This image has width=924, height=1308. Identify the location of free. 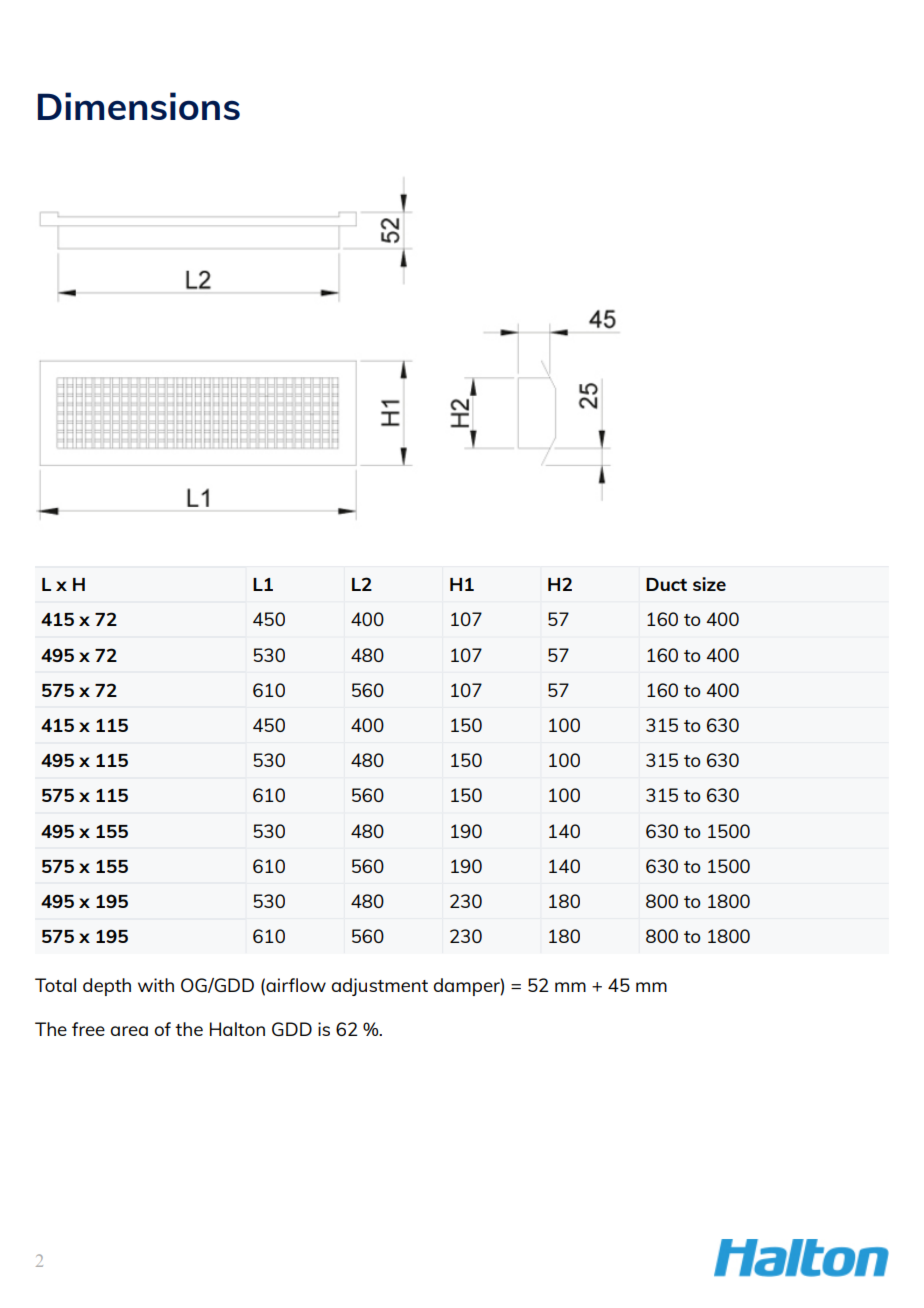
(88, 1029).
